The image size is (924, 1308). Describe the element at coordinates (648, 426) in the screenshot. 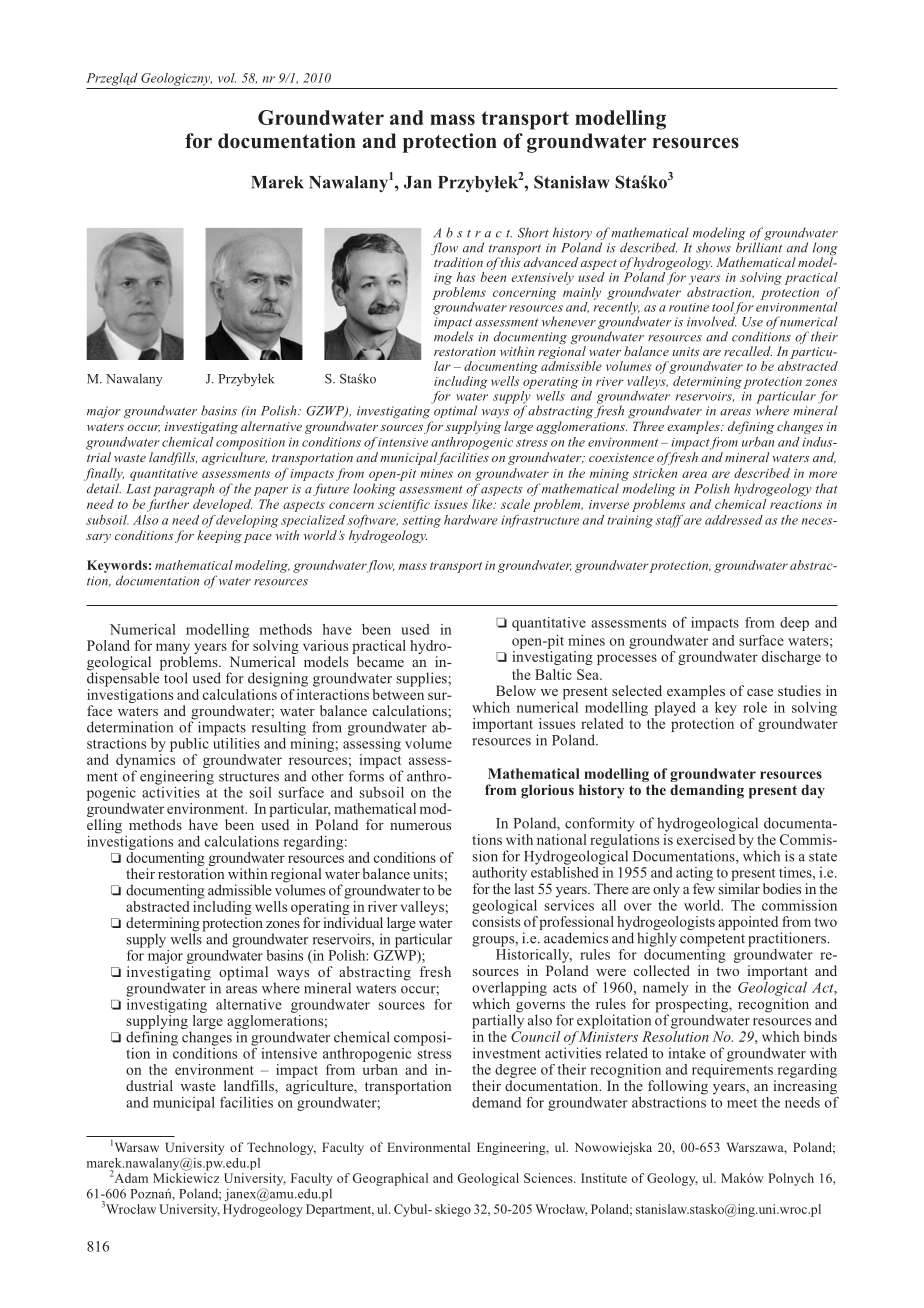

I see `Three` at that location.
